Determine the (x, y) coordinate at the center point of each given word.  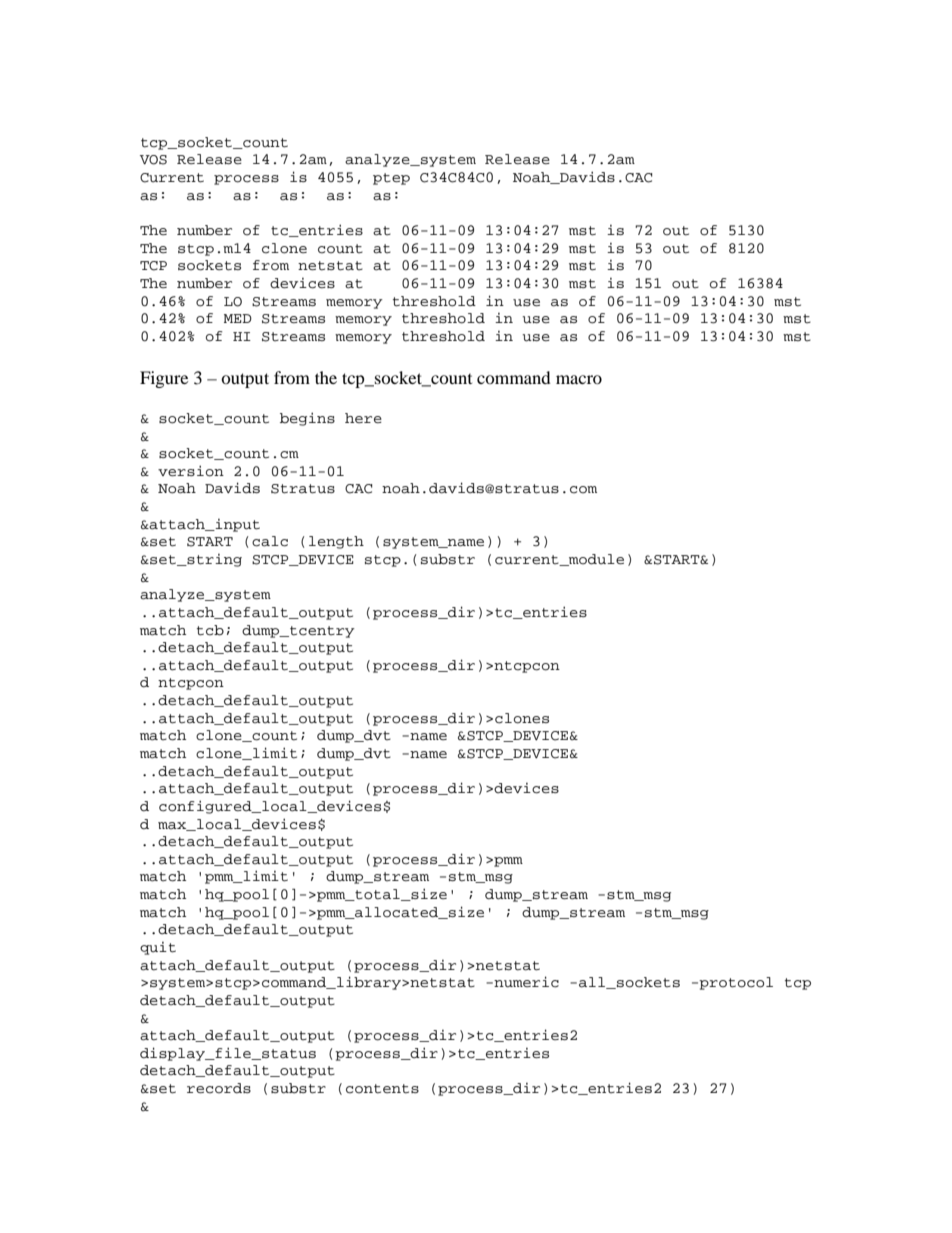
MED (238, 318)
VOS (153, 160)
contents (382, 1089)
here (363, 418)
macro (579, 379)
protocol (736, 983)
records (219, 1088)
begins (307, 419)
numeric (526, 982)
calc (270, 541)
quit (158, 948)
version (191, 471)
